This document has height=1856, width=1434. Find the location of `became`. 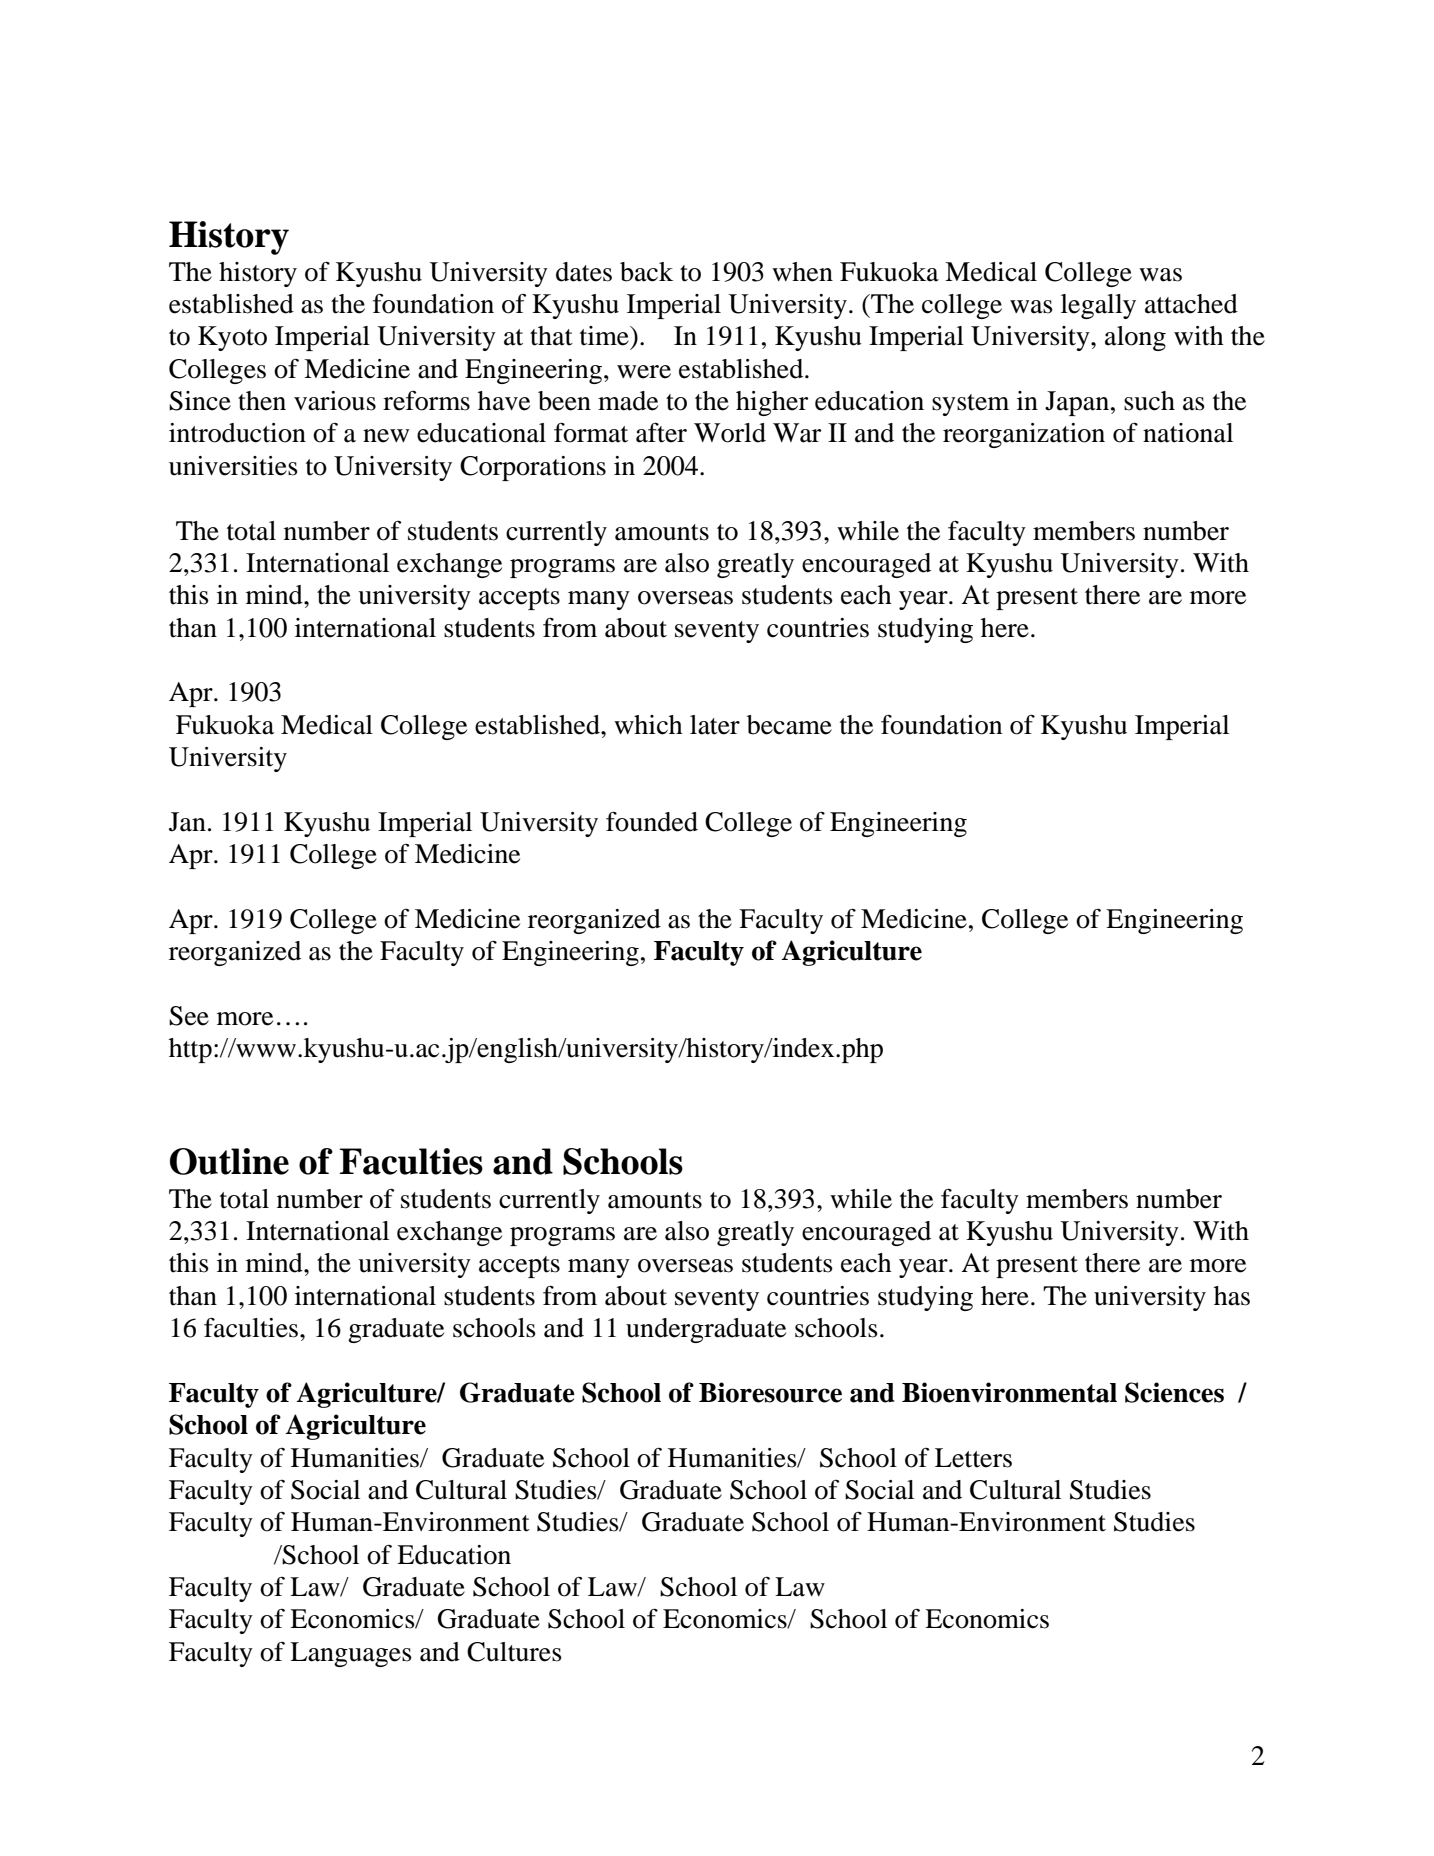

became is located at coordinates (789, 725).
